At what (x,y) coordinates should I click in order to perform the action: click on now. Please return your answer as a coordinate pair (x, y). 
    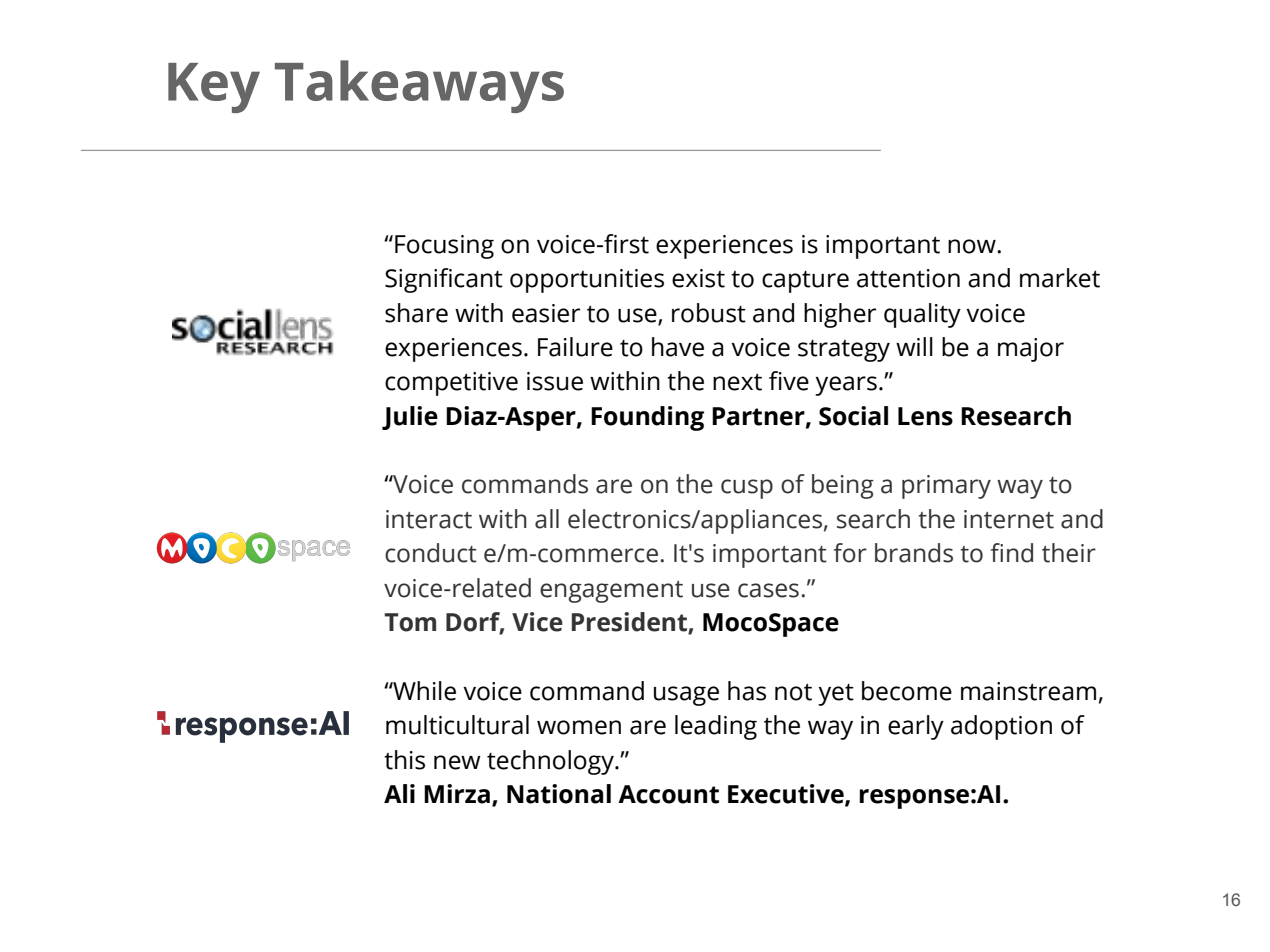
    Looking at the image, I should click on (973, 246).
